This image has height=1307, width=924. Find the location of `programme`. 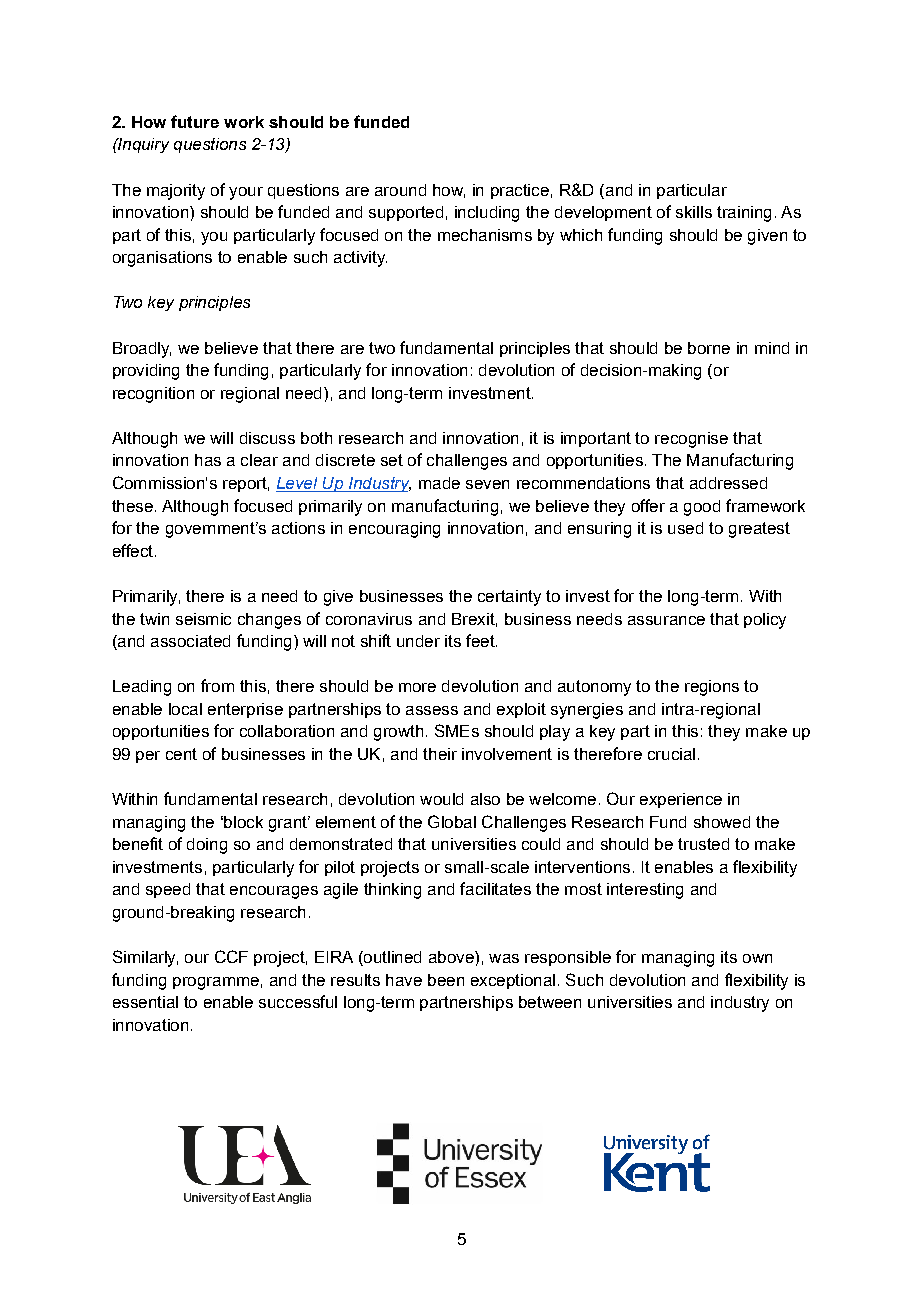

programme is located at coordinates (216, 983).
